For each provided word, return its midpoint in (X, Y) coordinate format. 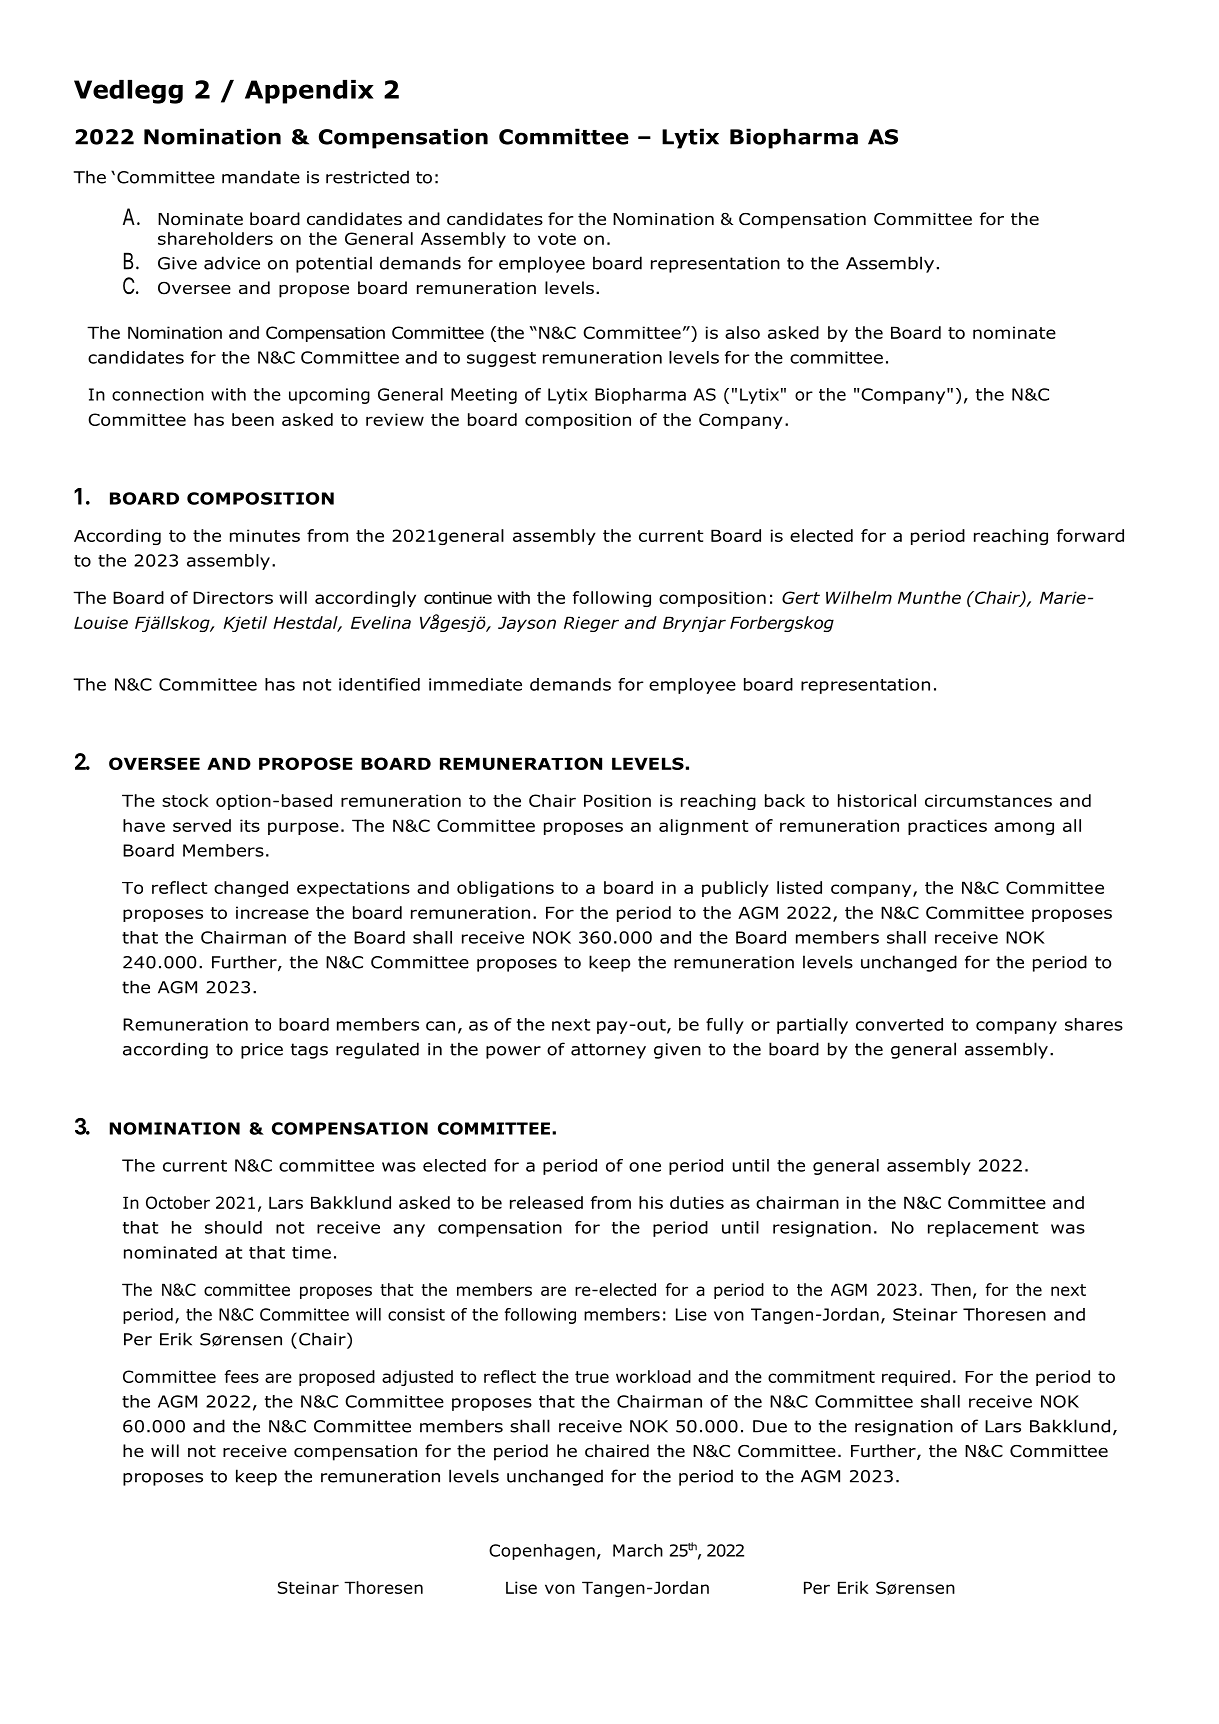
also (742, 332)
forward (1090, 535)
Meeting (484, 396)
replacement (983, 1229)
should (233, 1227)
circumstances (988, 800)
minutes (265, 535)
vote (557, 239)
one (645, 1167)
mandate (261, 177)
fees (242, 1376)
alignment (703, 827)
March (638, 1550)
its (250, 825)
